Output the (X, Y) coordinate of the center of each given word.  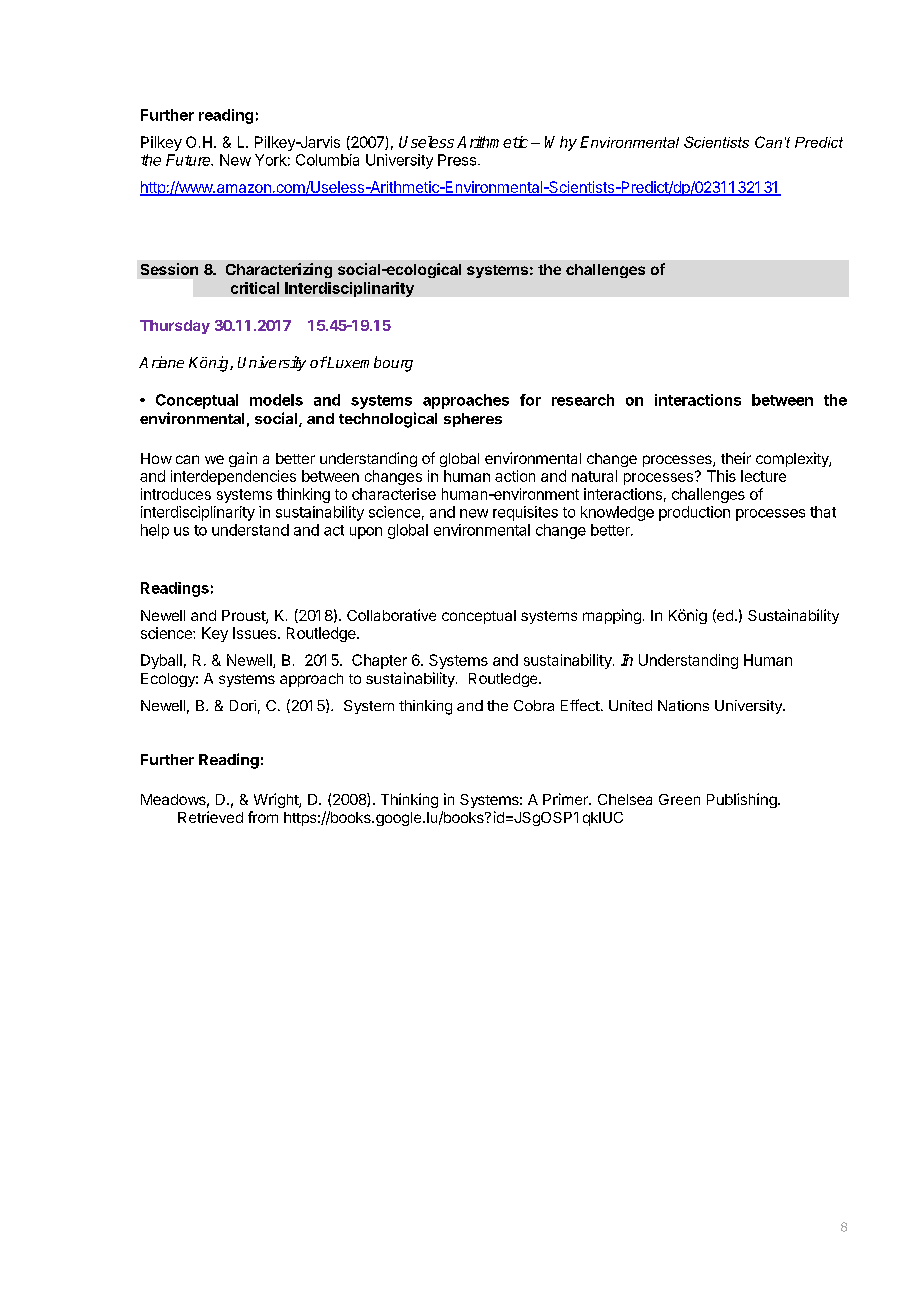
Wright (277, 800)
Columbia (327, 160)
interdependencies (233, 477)
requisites (525, 513)
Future (189, 160)
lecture (763, 476)
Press (458, 160)
